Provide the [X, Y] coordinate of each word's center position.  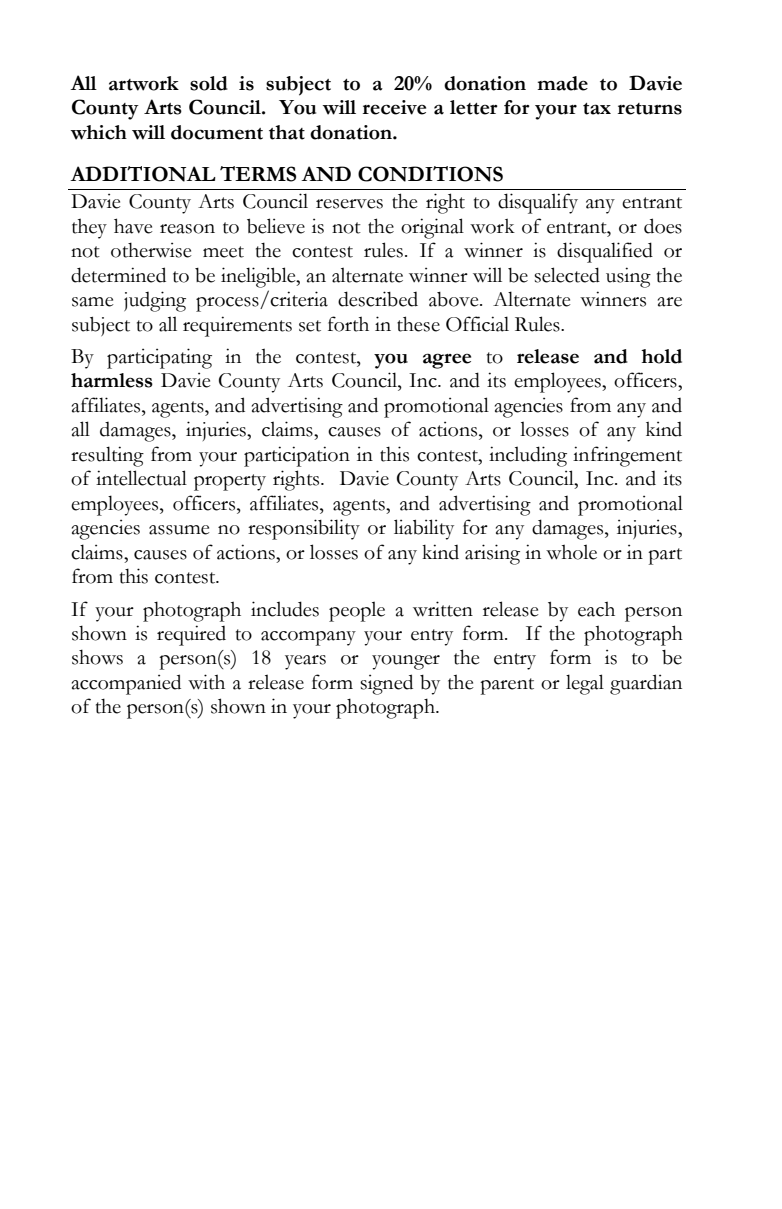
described [378, 299]
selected [567, 275]
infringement [627, 456]
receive [394, 107]
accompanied [126, 684]
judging [155, 301]
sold [209, 83]
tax [597, 109]
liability [424, 529]
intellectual [141, 478]
